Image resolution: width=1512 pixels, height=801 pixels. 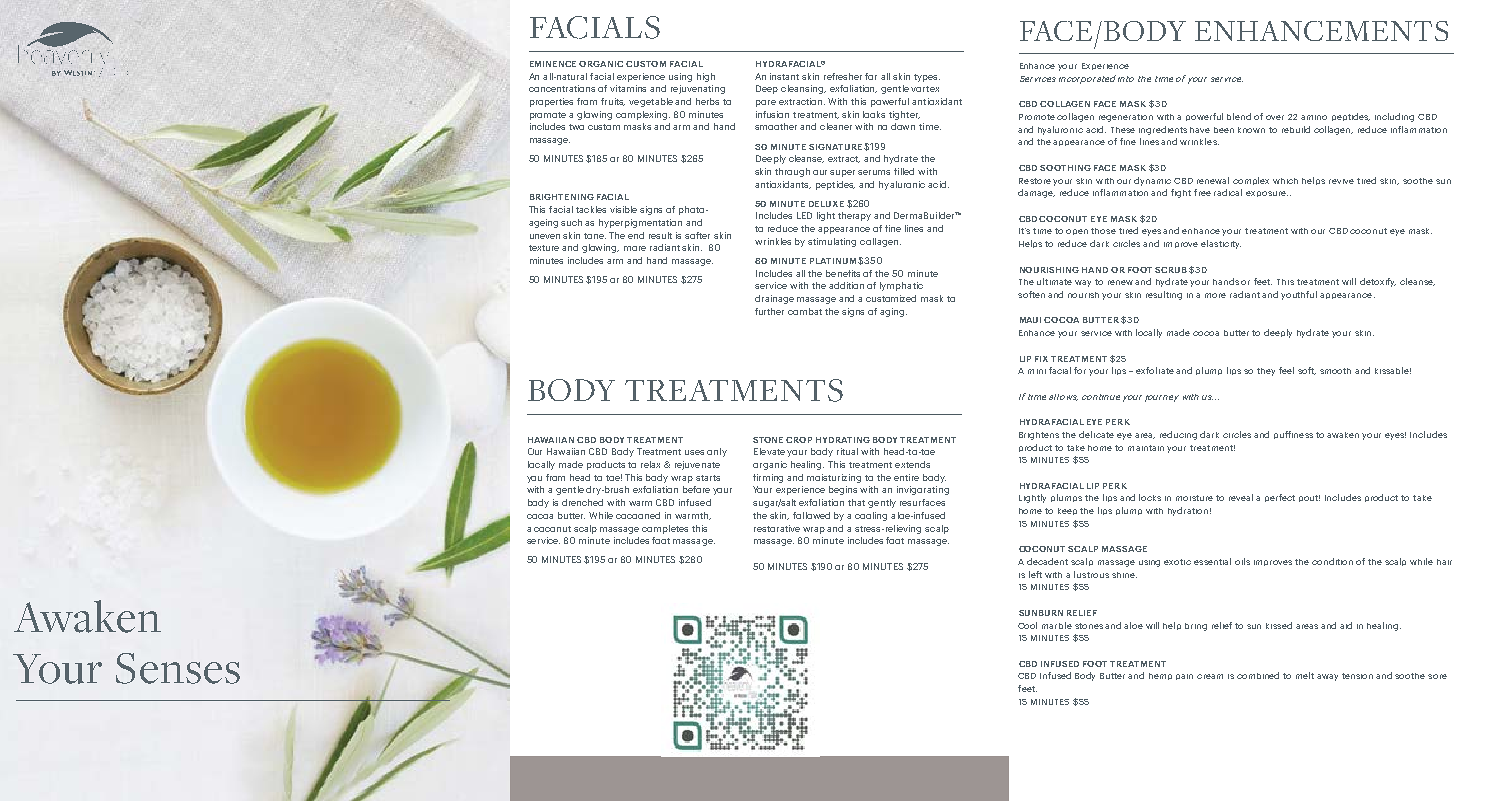 What do you see at coordinates (1309, 498) in the screenshot?
I see `pout` at bounding box center [1309, 498].
